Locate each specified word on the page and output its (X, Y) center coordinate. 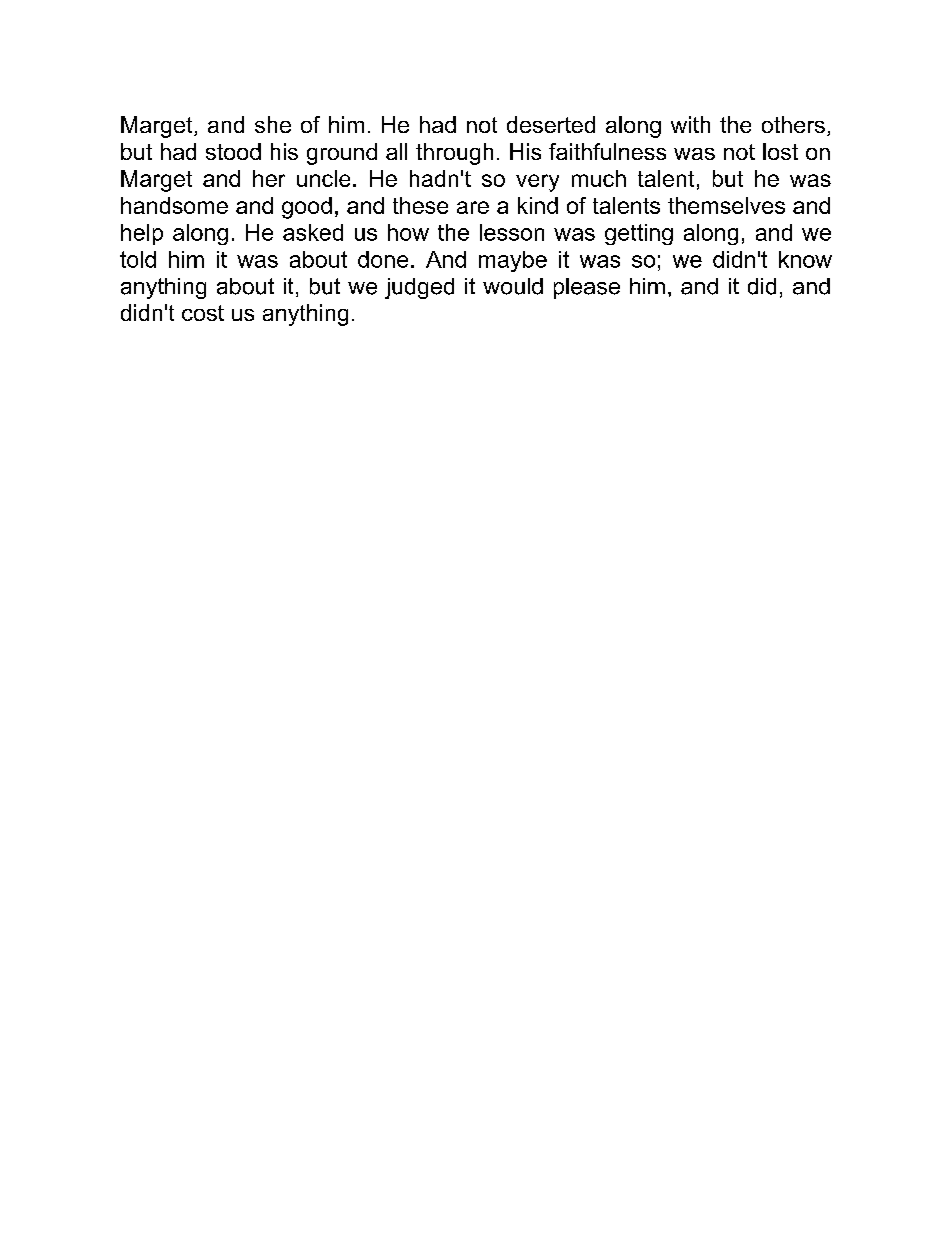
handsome (174, 205)
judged (419, 288)
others (793, 124)
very (537, 183)
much (599, 178)
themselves (726, 205)
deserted (551, 124)
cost (203, 313)
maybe (513, 261)
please (587, 288)
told (138, 259)
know (805, 259)
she (273, 124)
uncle (323, 178)
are (473, 207)
